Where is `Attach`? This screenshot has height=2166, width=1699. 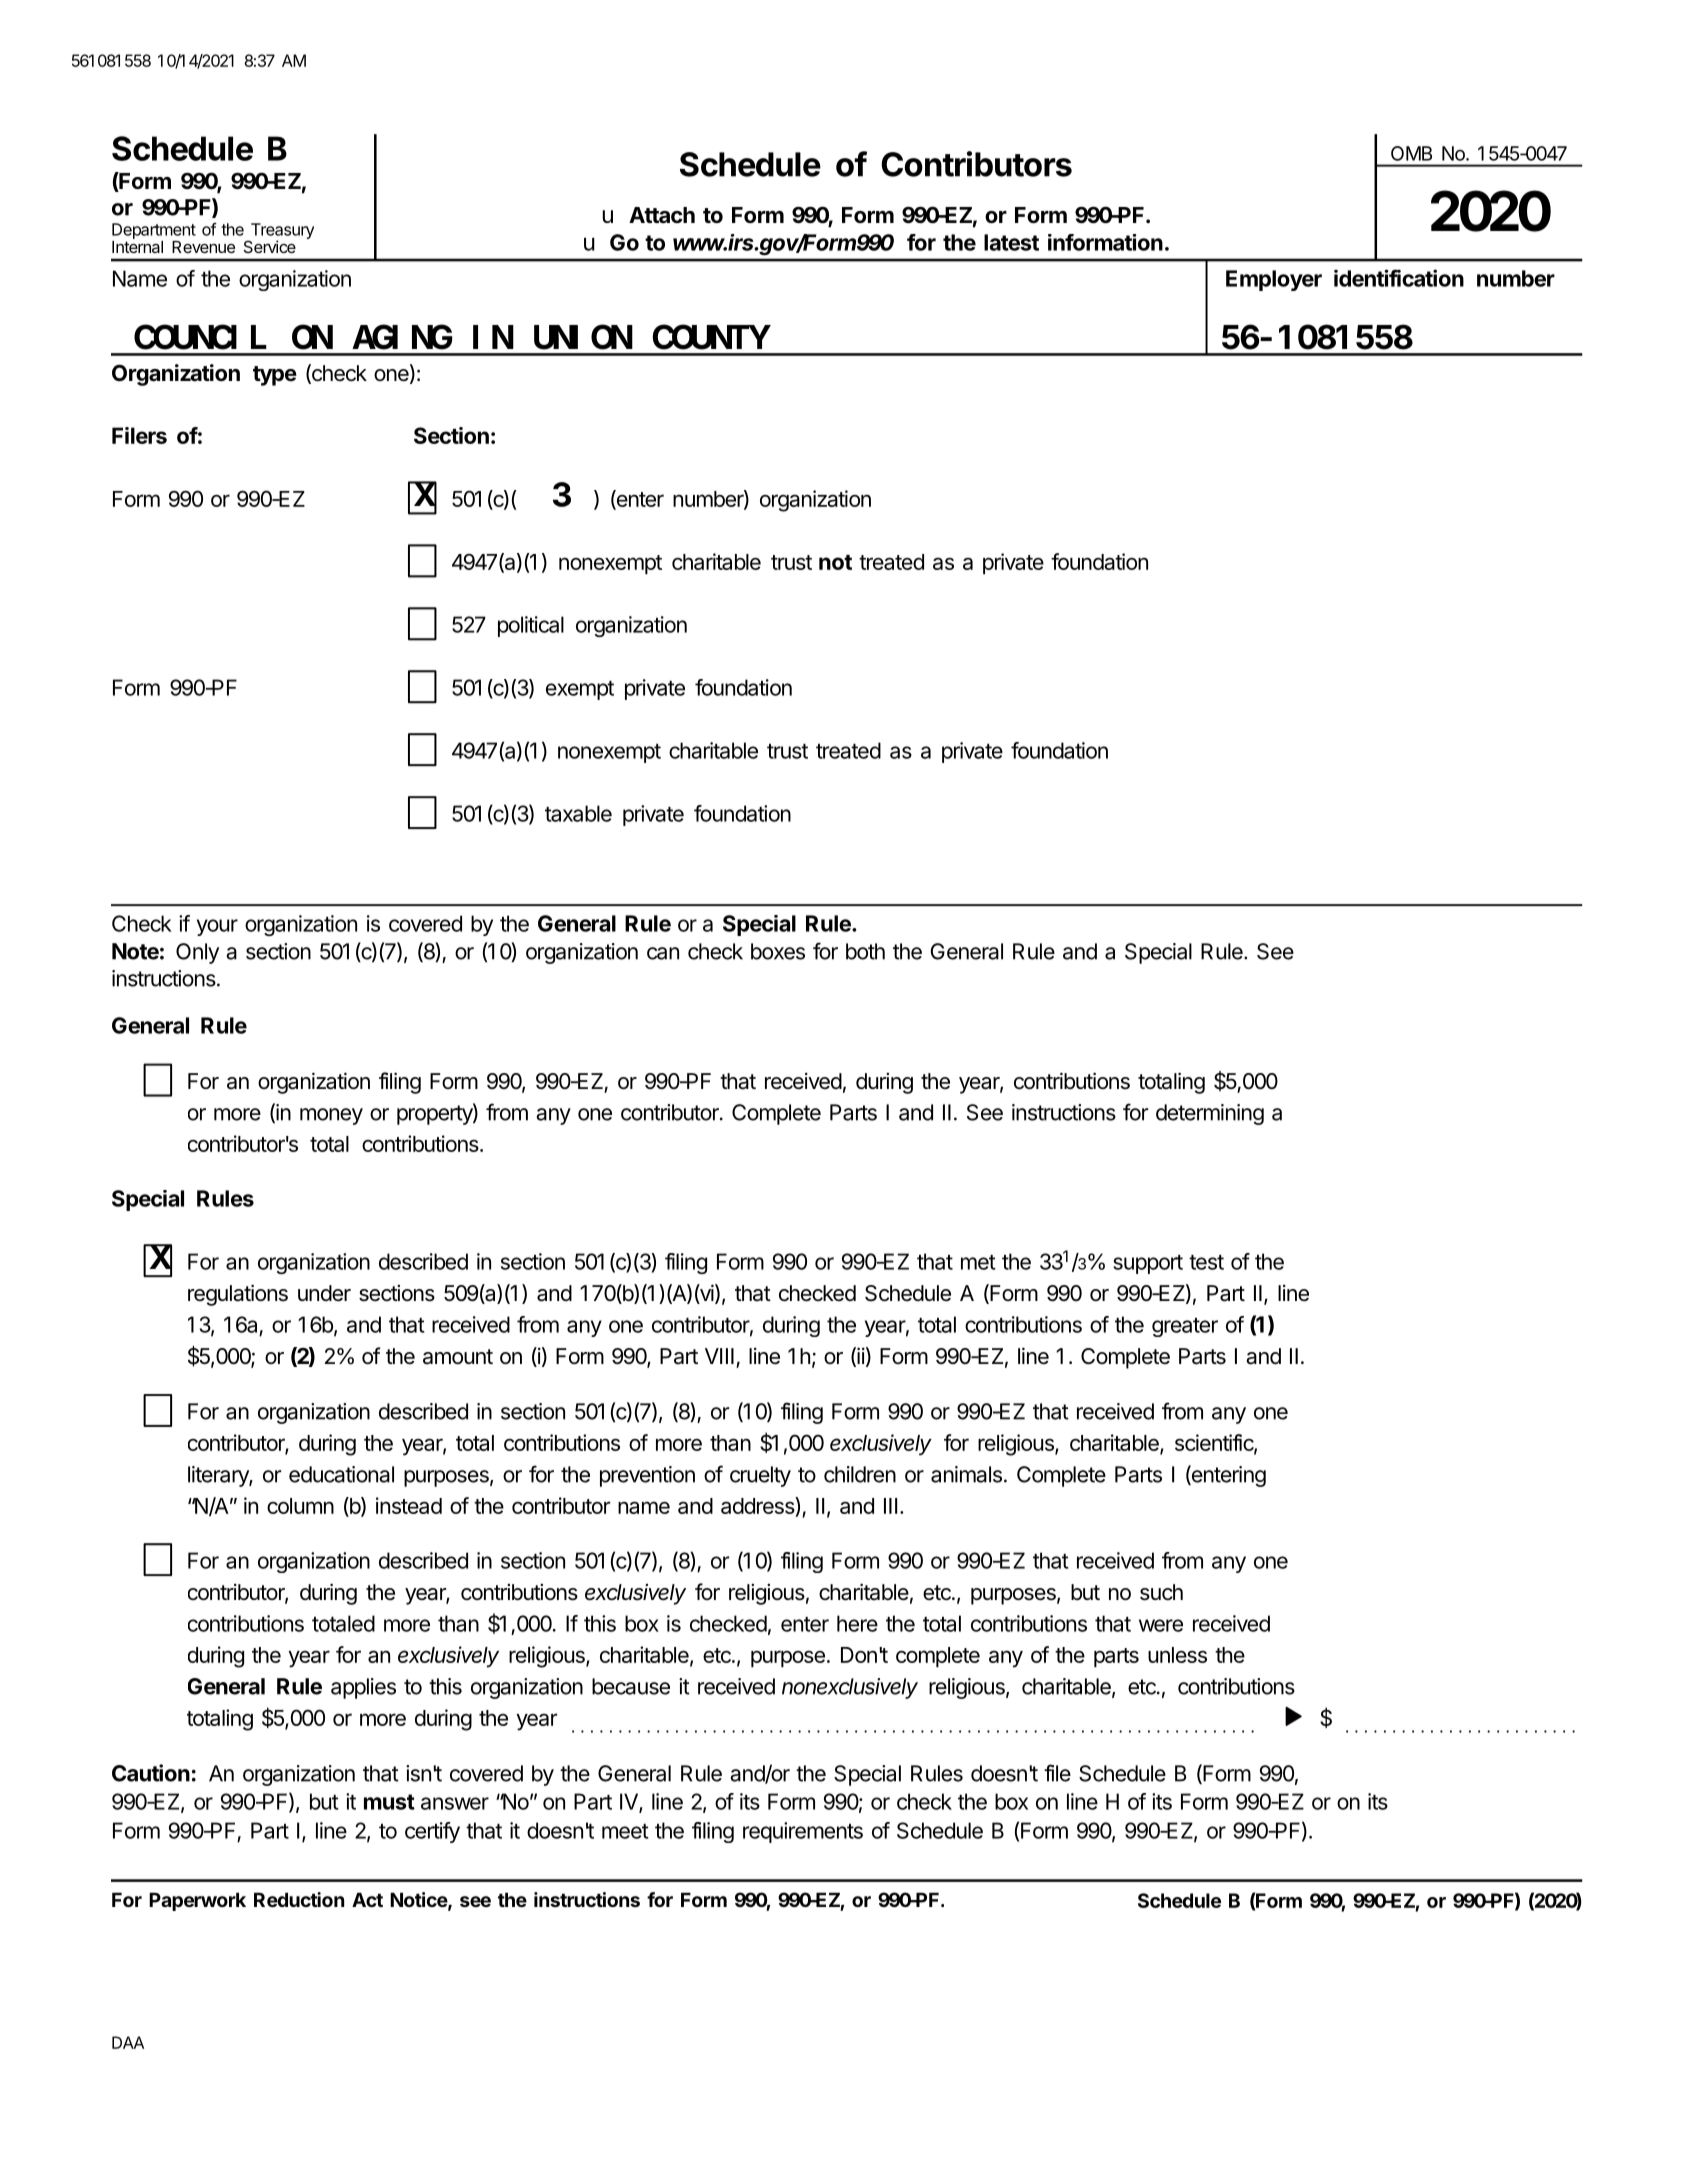
Attach is located at coordinates (662, 215).
